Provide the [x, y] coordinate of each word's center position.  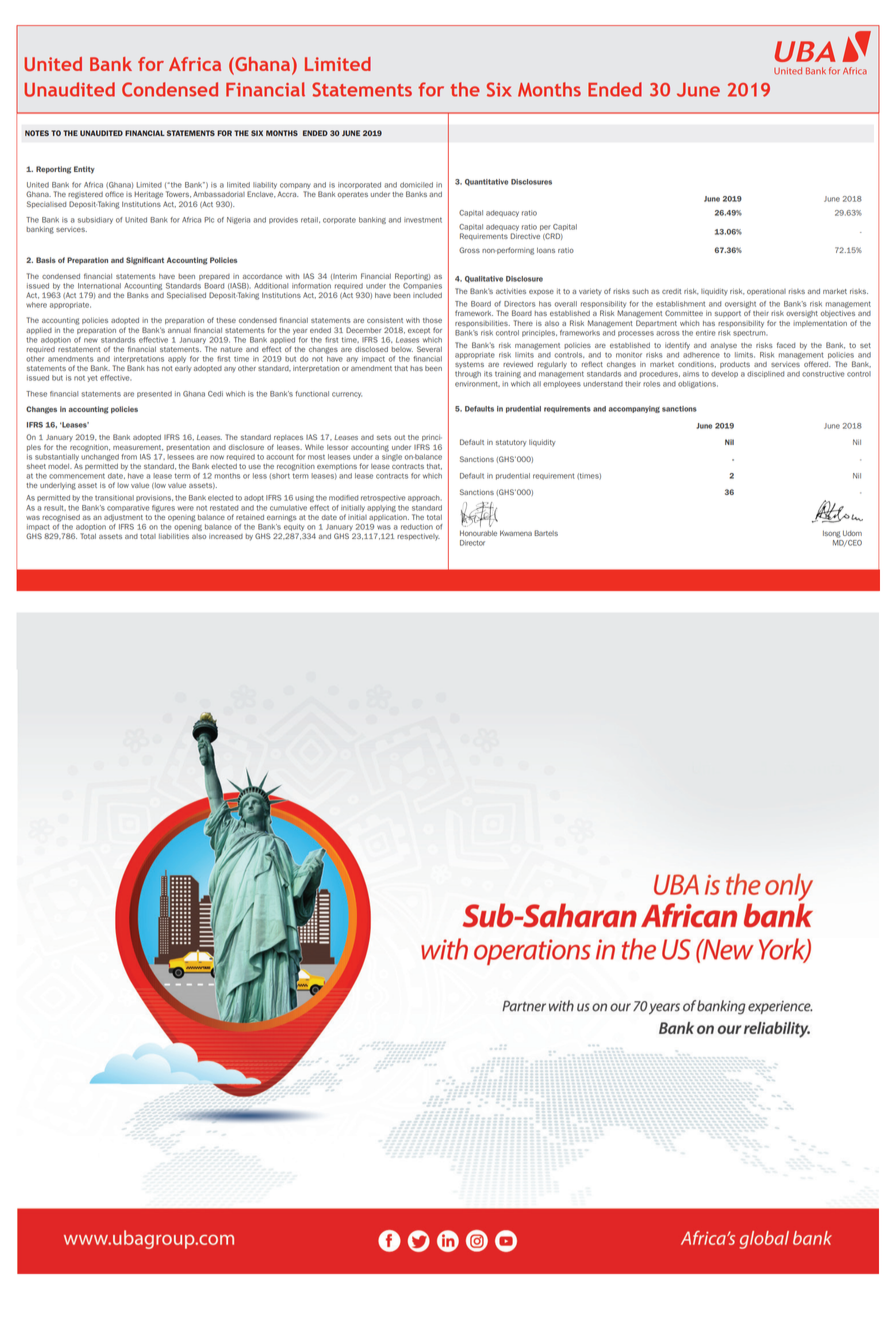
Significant [145, 261]
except [419, 331]
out [399, 437]
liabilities [174, 536]
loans [546, 250]
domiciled [416, 185]
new [91, 340]
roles [651, 384]
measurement [138, 448]
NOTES [37, 133]
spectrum [750, 333]
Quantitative [486, 182]
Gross [469, 250]
